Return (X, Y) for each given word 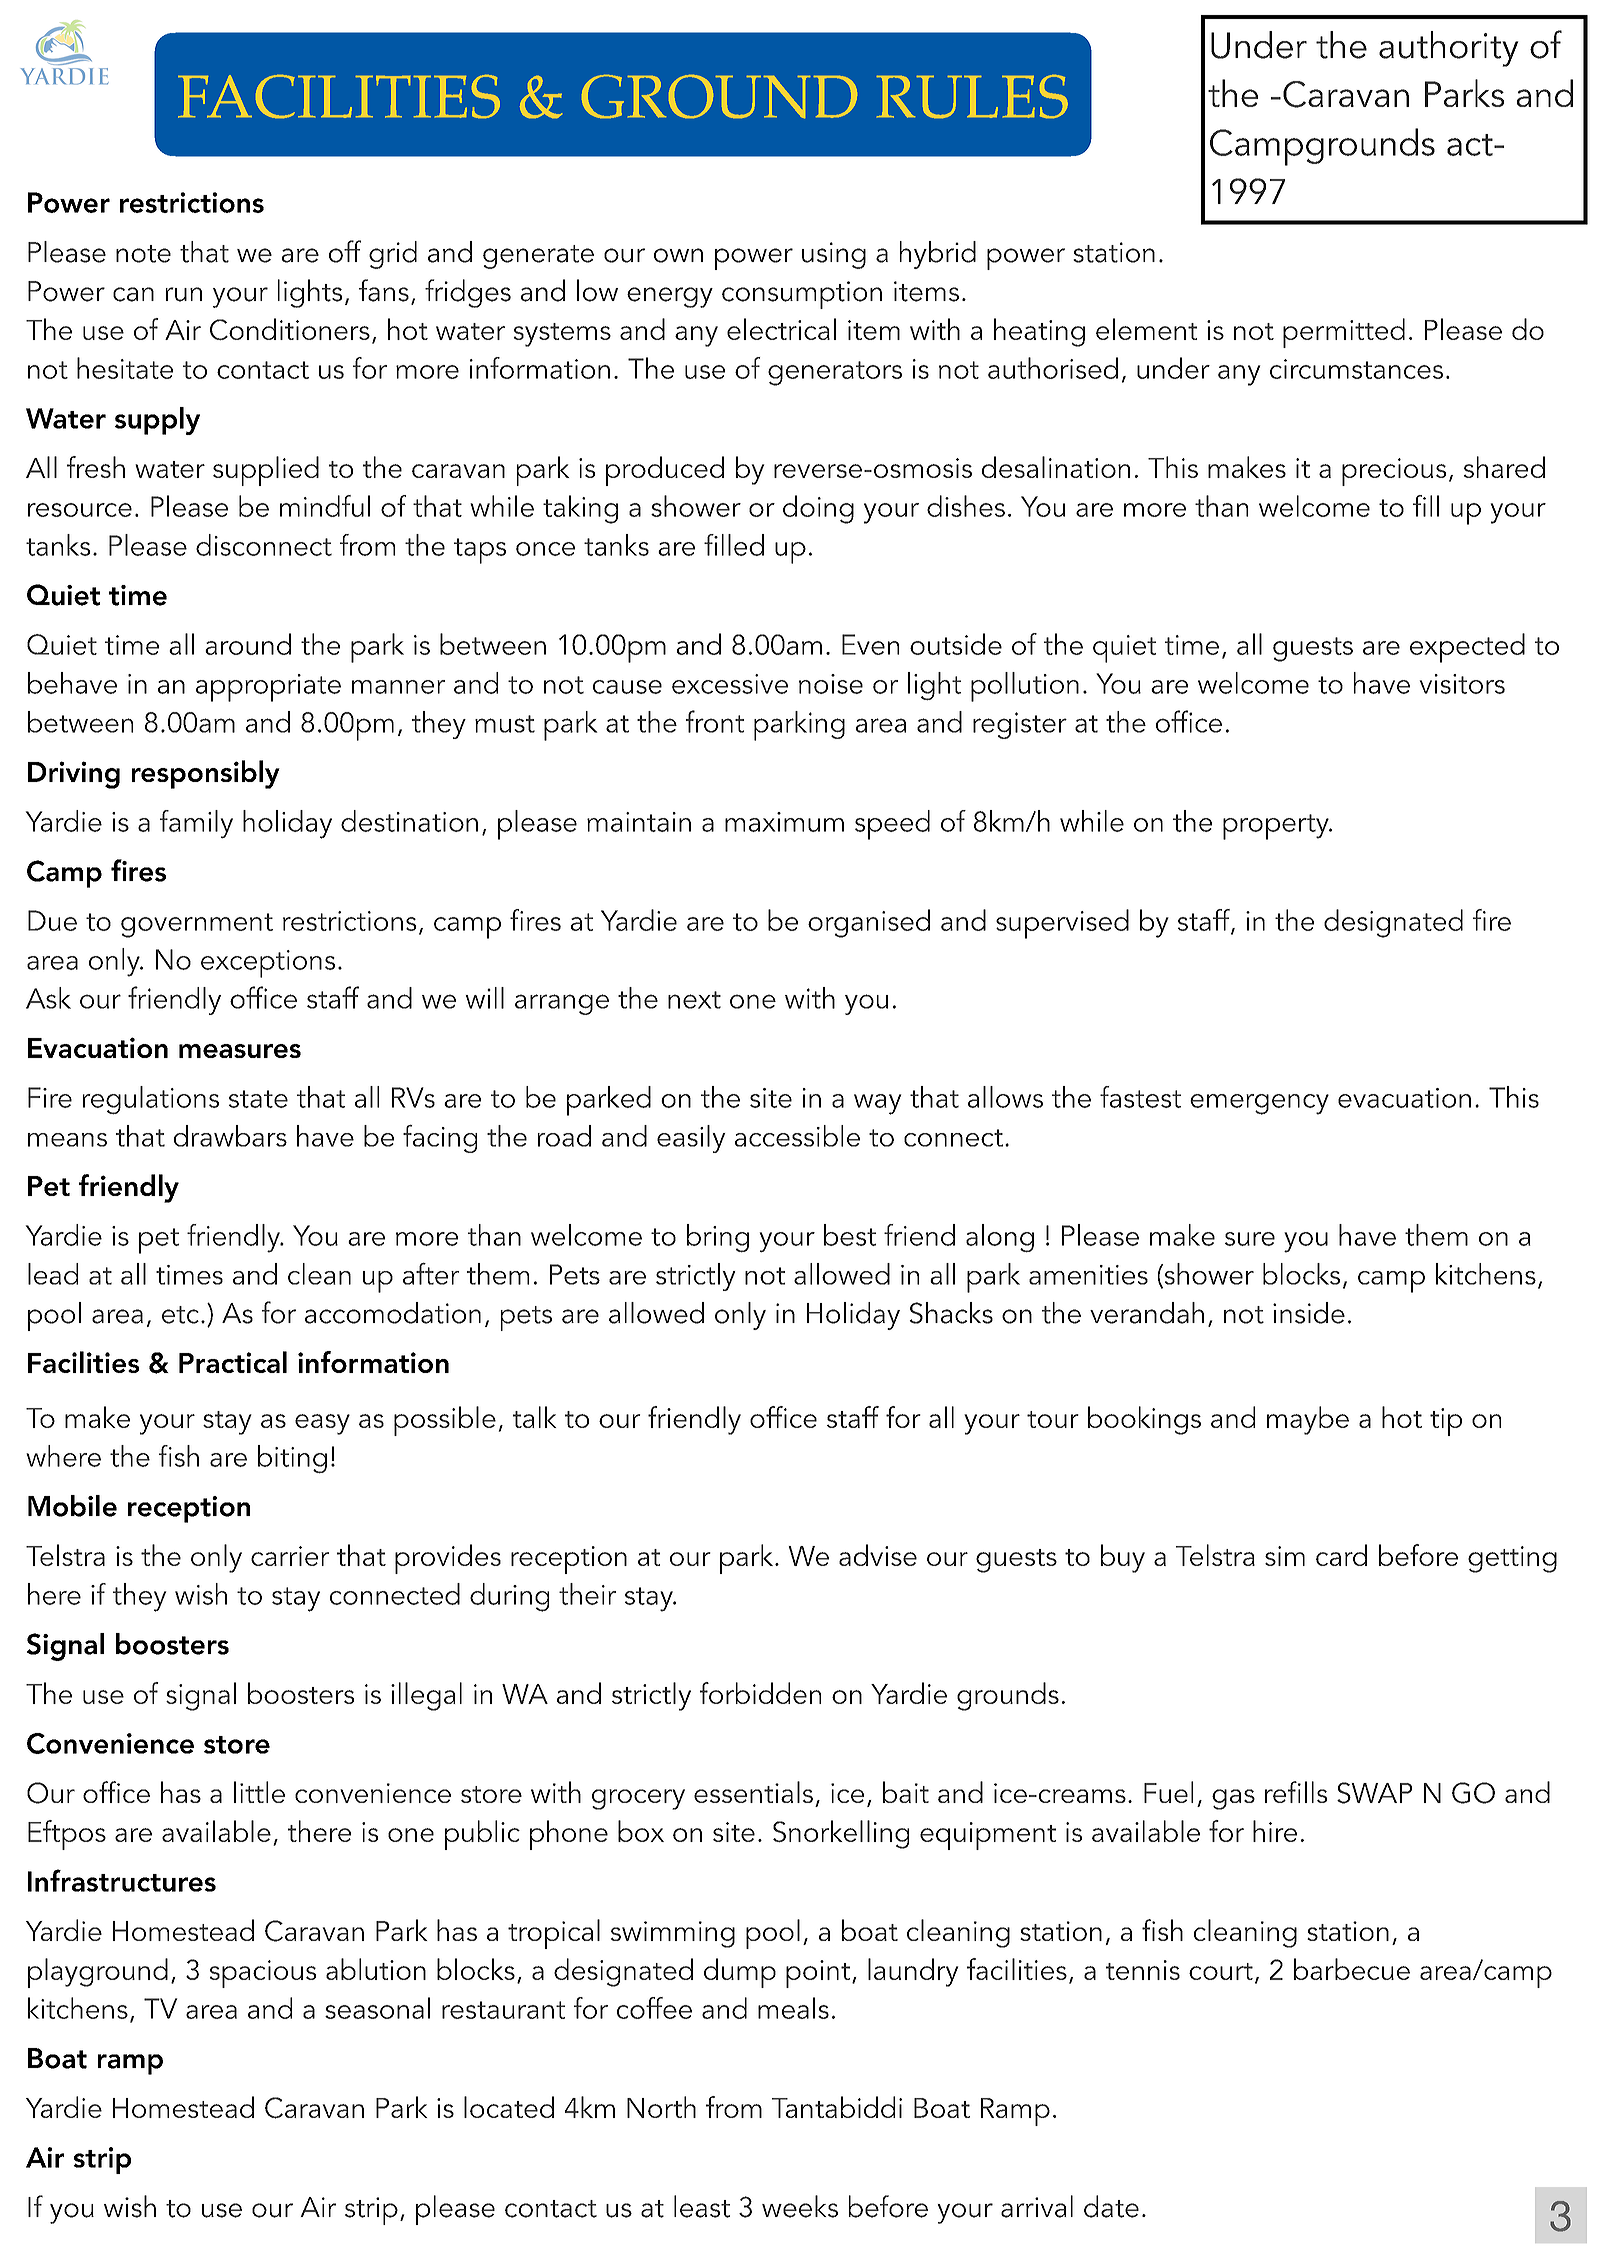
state (258, 1099)
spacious (262, 1974)
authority (1448, 49)
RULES (972, 96)
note (143, 254)
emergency (1259, 1104)
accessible (797, 1136)
